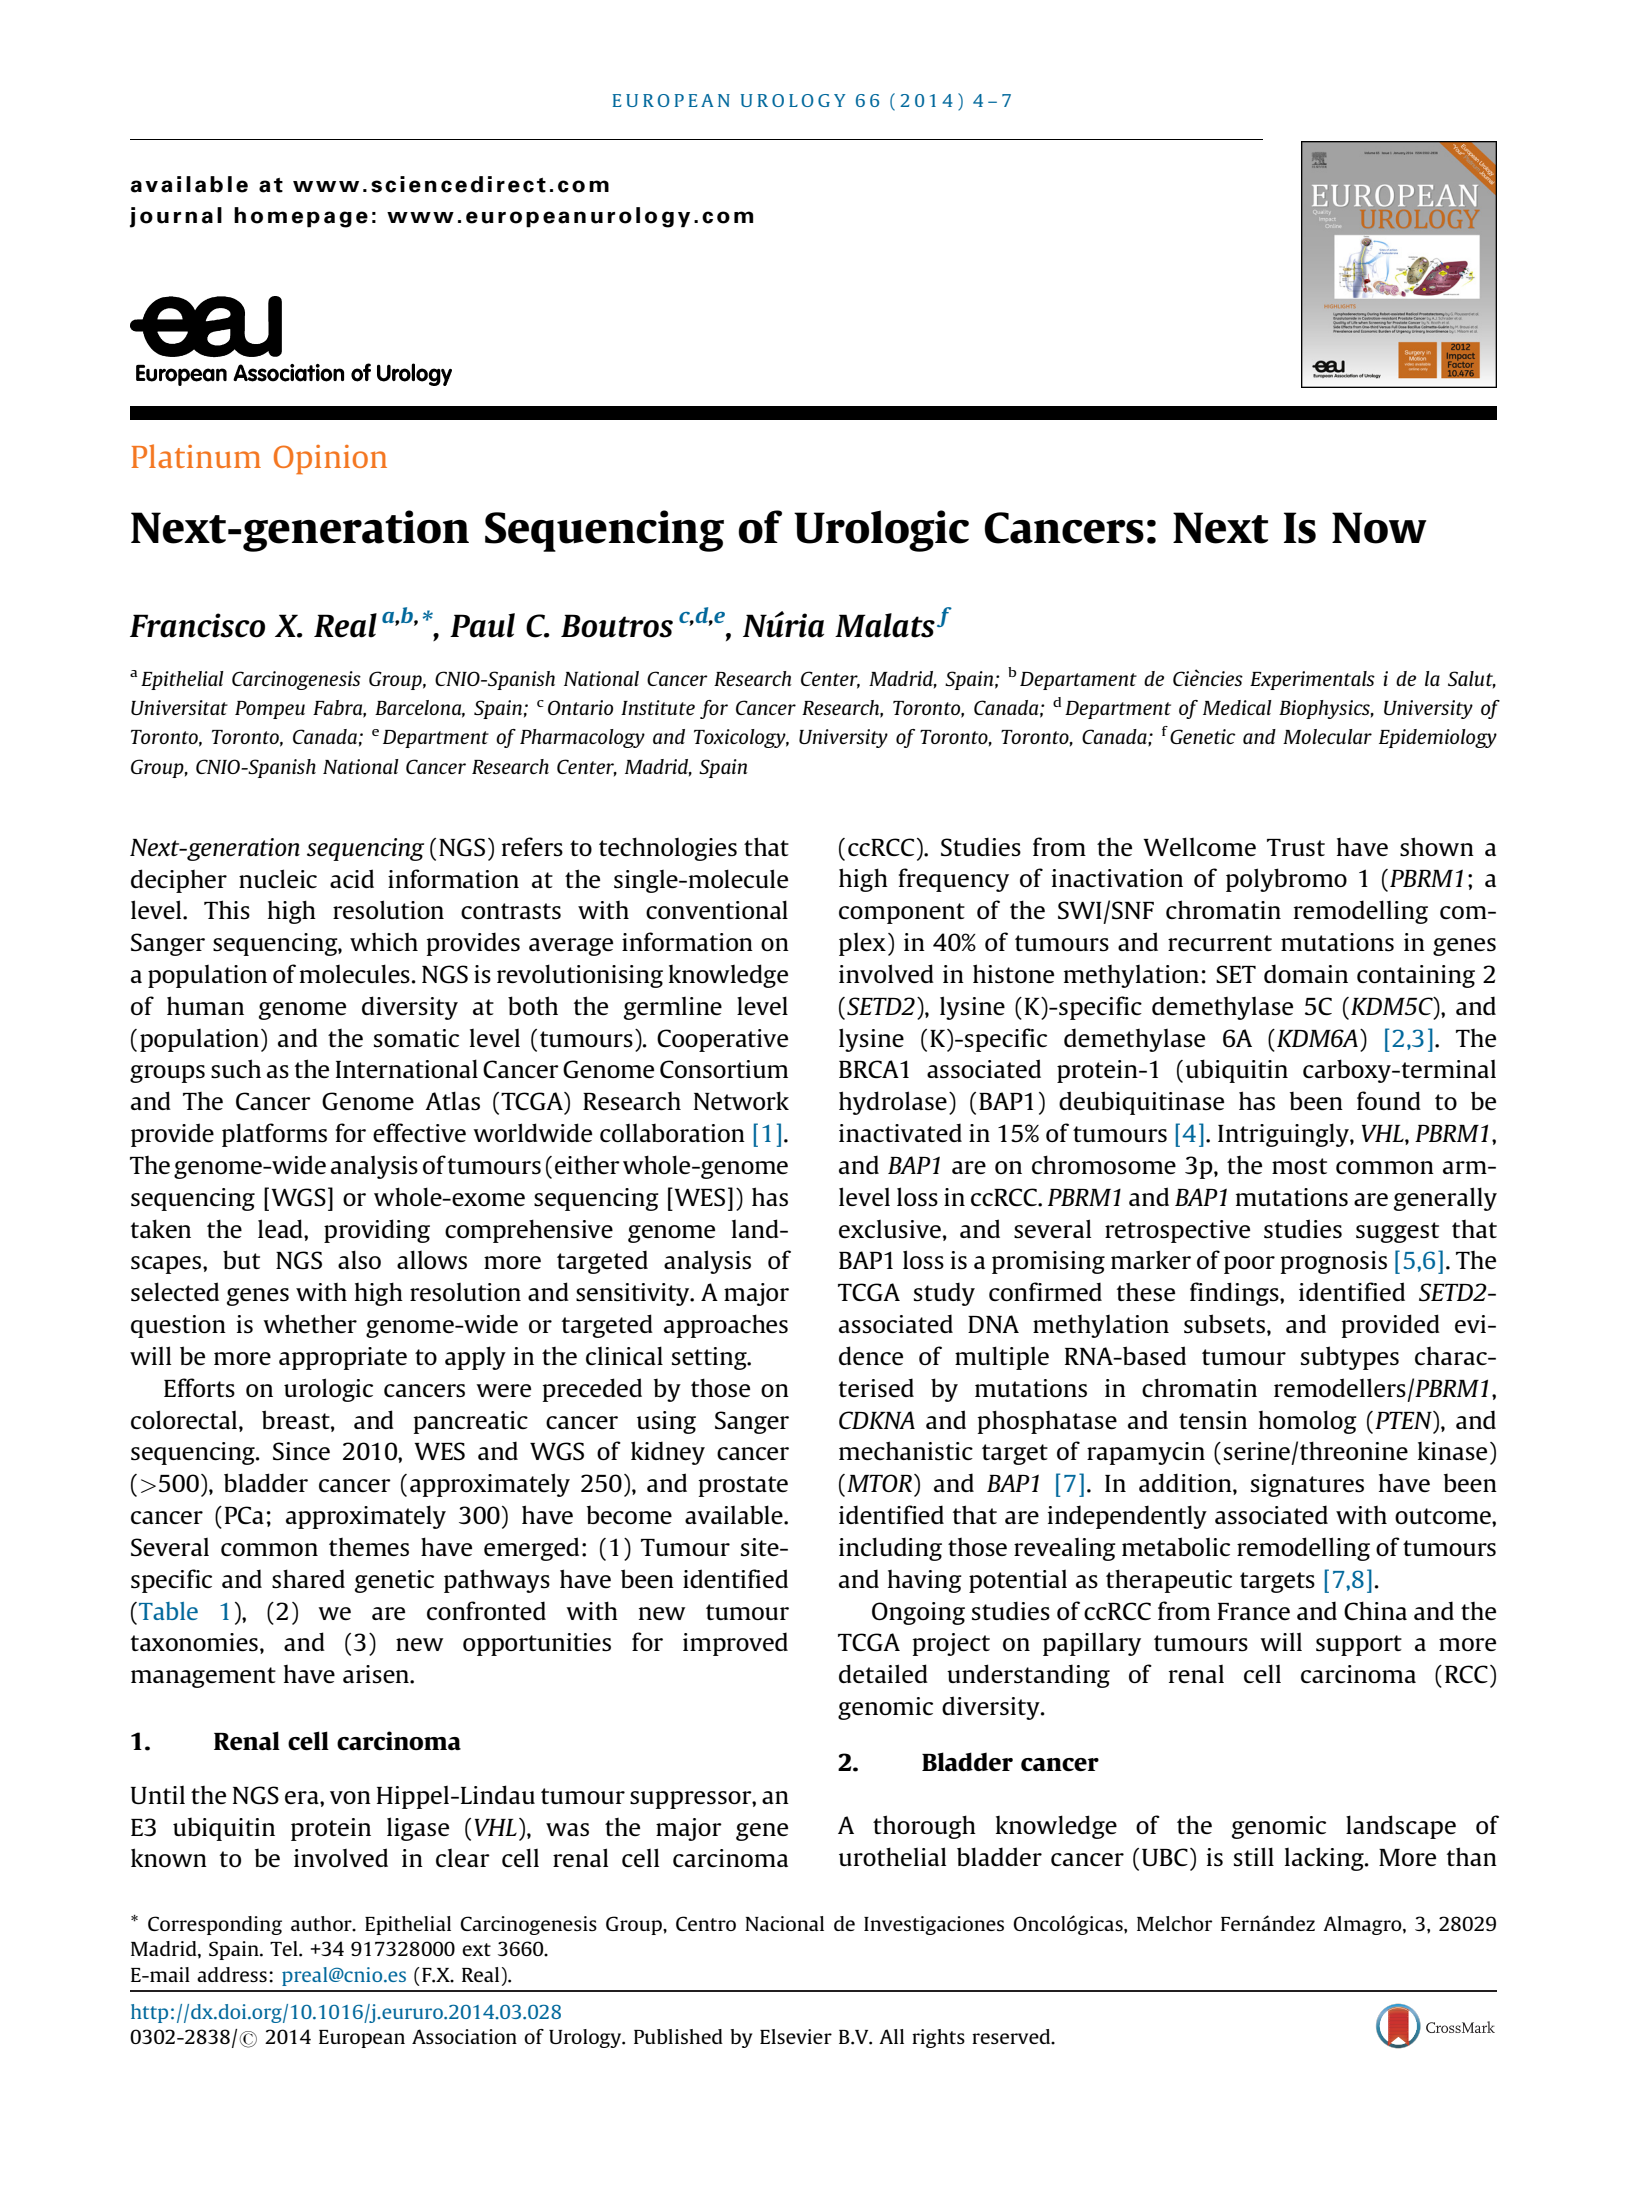  What do you see at coordinates (330, 459) in the screenshot?
I see `Opinion` at bounding box center [330, 459].
